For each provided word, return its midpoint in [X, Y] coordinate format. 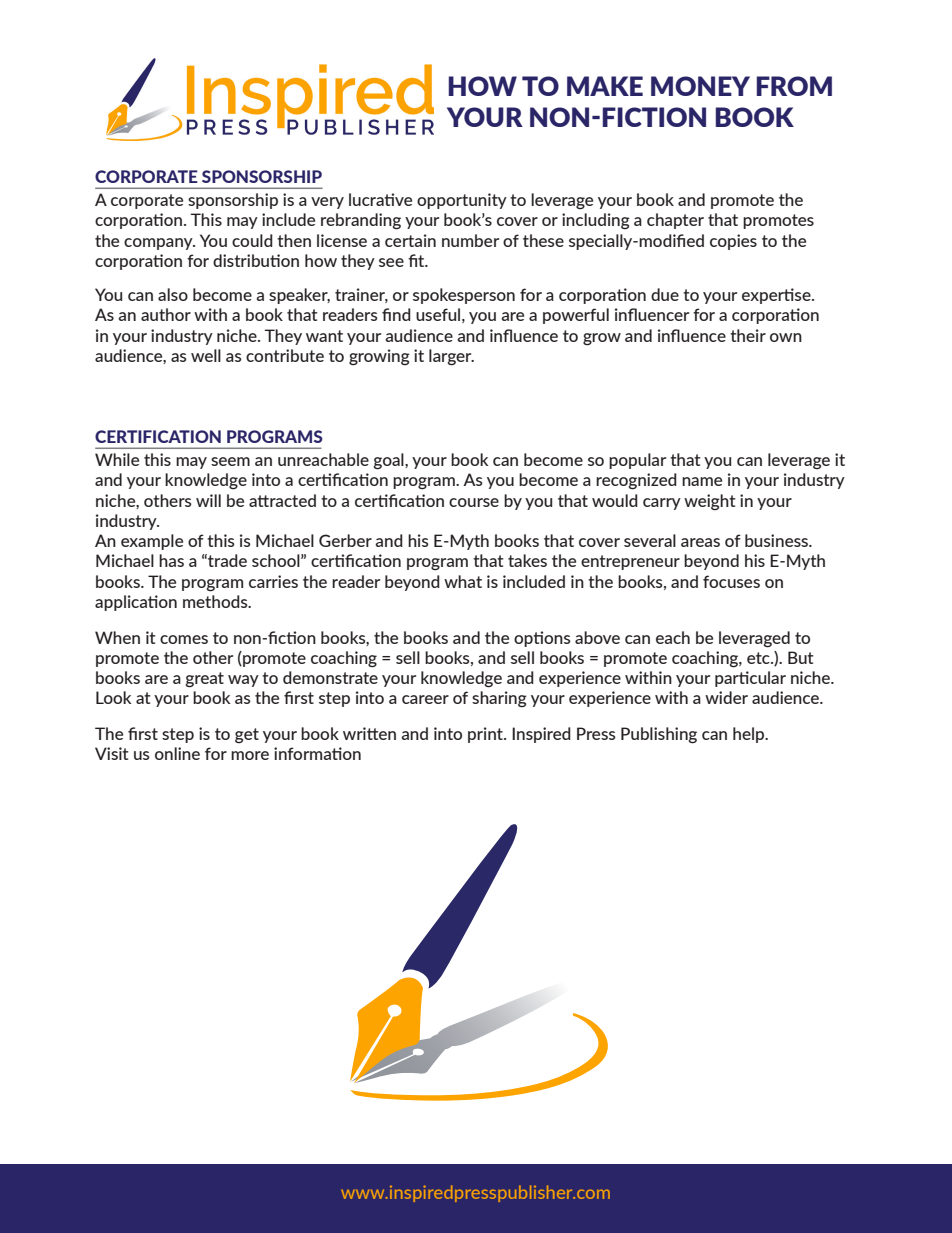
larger [451, 357]
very [327, 203]
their [748, 335]
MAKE [605, 86]
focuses [731, 581]
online [177, 753]
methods [216, 601]
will [208, 500]
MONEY [700, 86]
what [463, 581]
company [159, 244]
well [206, 355]
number [470, 240]
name [702, 481]
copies [733, 242]
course [474, 502]
